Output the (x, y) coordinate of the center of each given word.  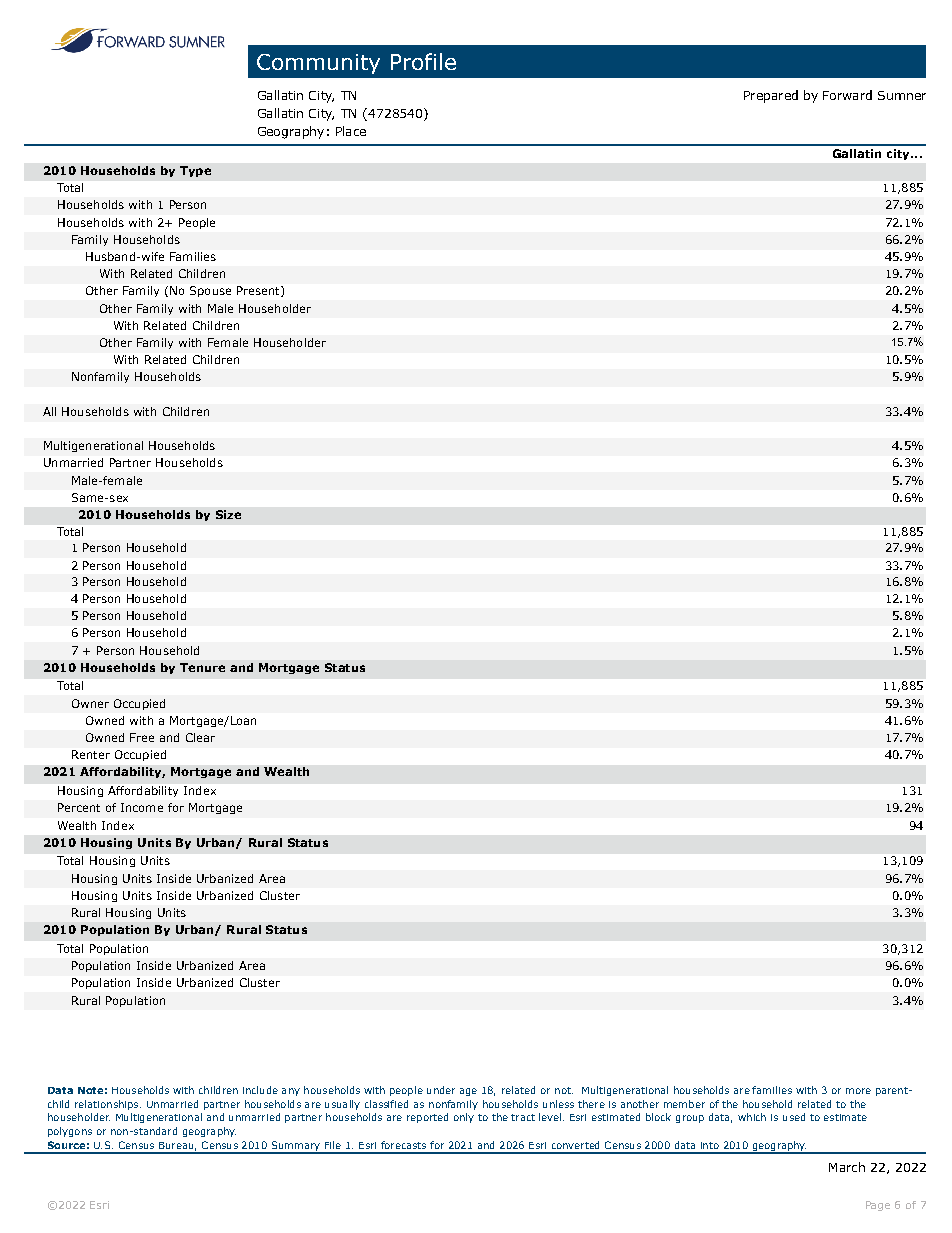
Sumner (902, 95)
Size (228, 514)
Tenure (202, 667)
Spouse (210, 291)
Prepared (771, 96)
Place (351, 131)
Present (259, 291)
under (441, 1090)
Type (195, 171)
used (794, 1117)
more (858, 1091)
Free (142, 737)
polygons (70, 1132)
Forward (847, 95)
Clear (200, 737)
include (260, 1090)
